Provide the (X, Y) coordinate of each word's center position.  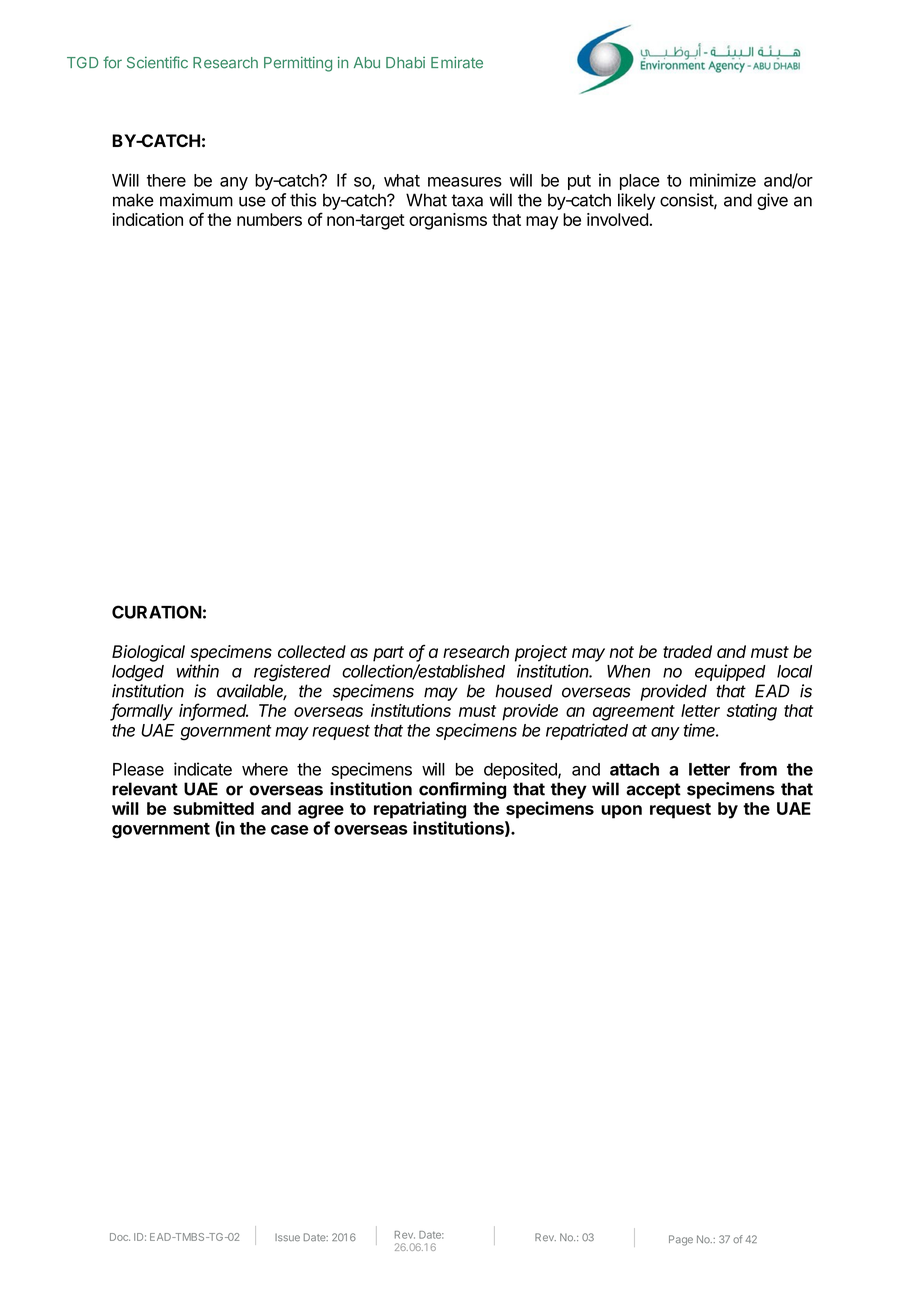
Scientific (157, 62)
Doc (120, 1237)
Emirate (457, 62)
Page (681, 1240)
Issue (287, 1238)
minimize (723, 180)
